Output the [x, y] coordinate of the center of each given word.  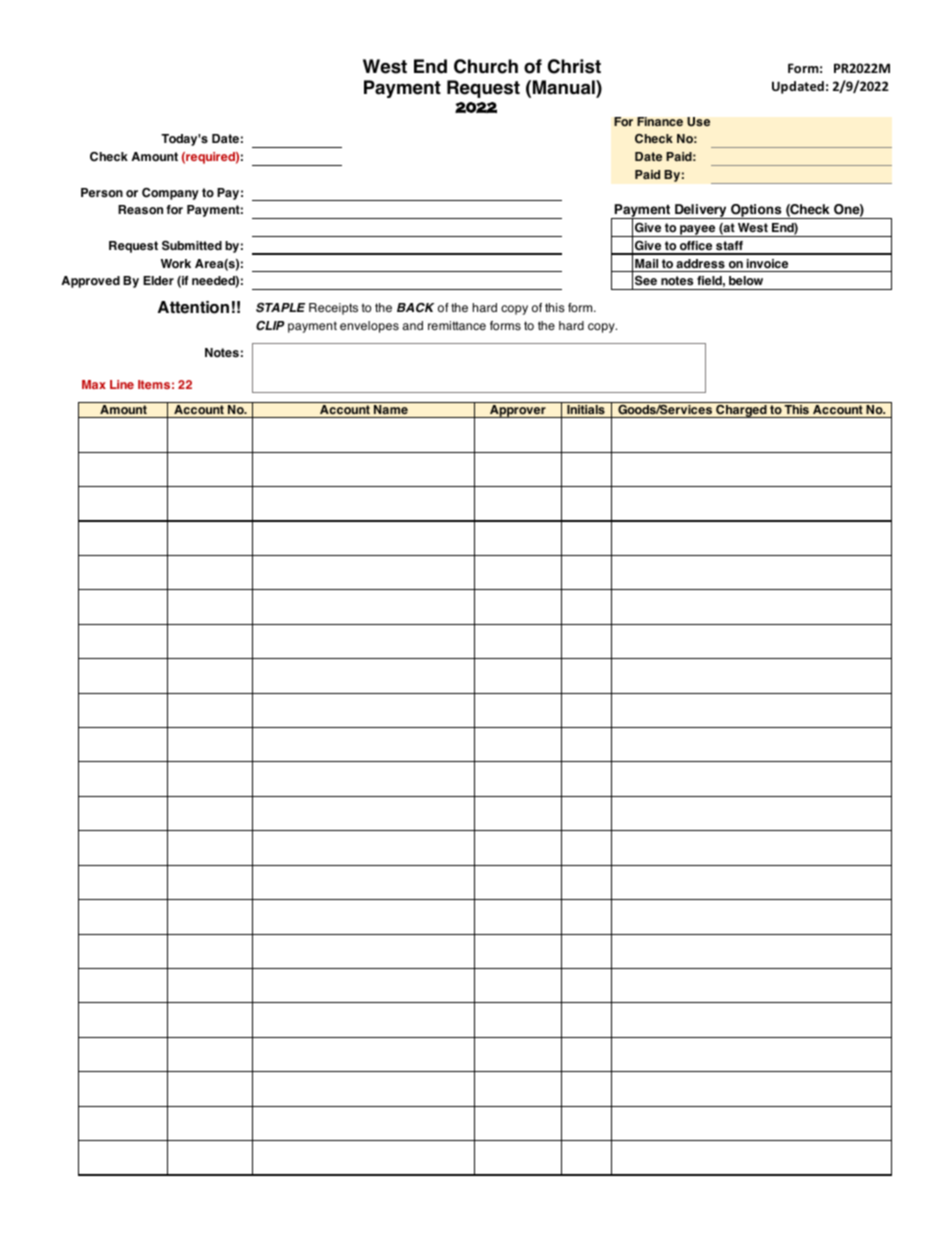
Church [486, 66]
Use [698, 122]
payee [698, 231]
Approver [518, 411]
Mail [646, 263]
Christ [574, 66]
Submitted [192, 245]
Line [122, 384]
